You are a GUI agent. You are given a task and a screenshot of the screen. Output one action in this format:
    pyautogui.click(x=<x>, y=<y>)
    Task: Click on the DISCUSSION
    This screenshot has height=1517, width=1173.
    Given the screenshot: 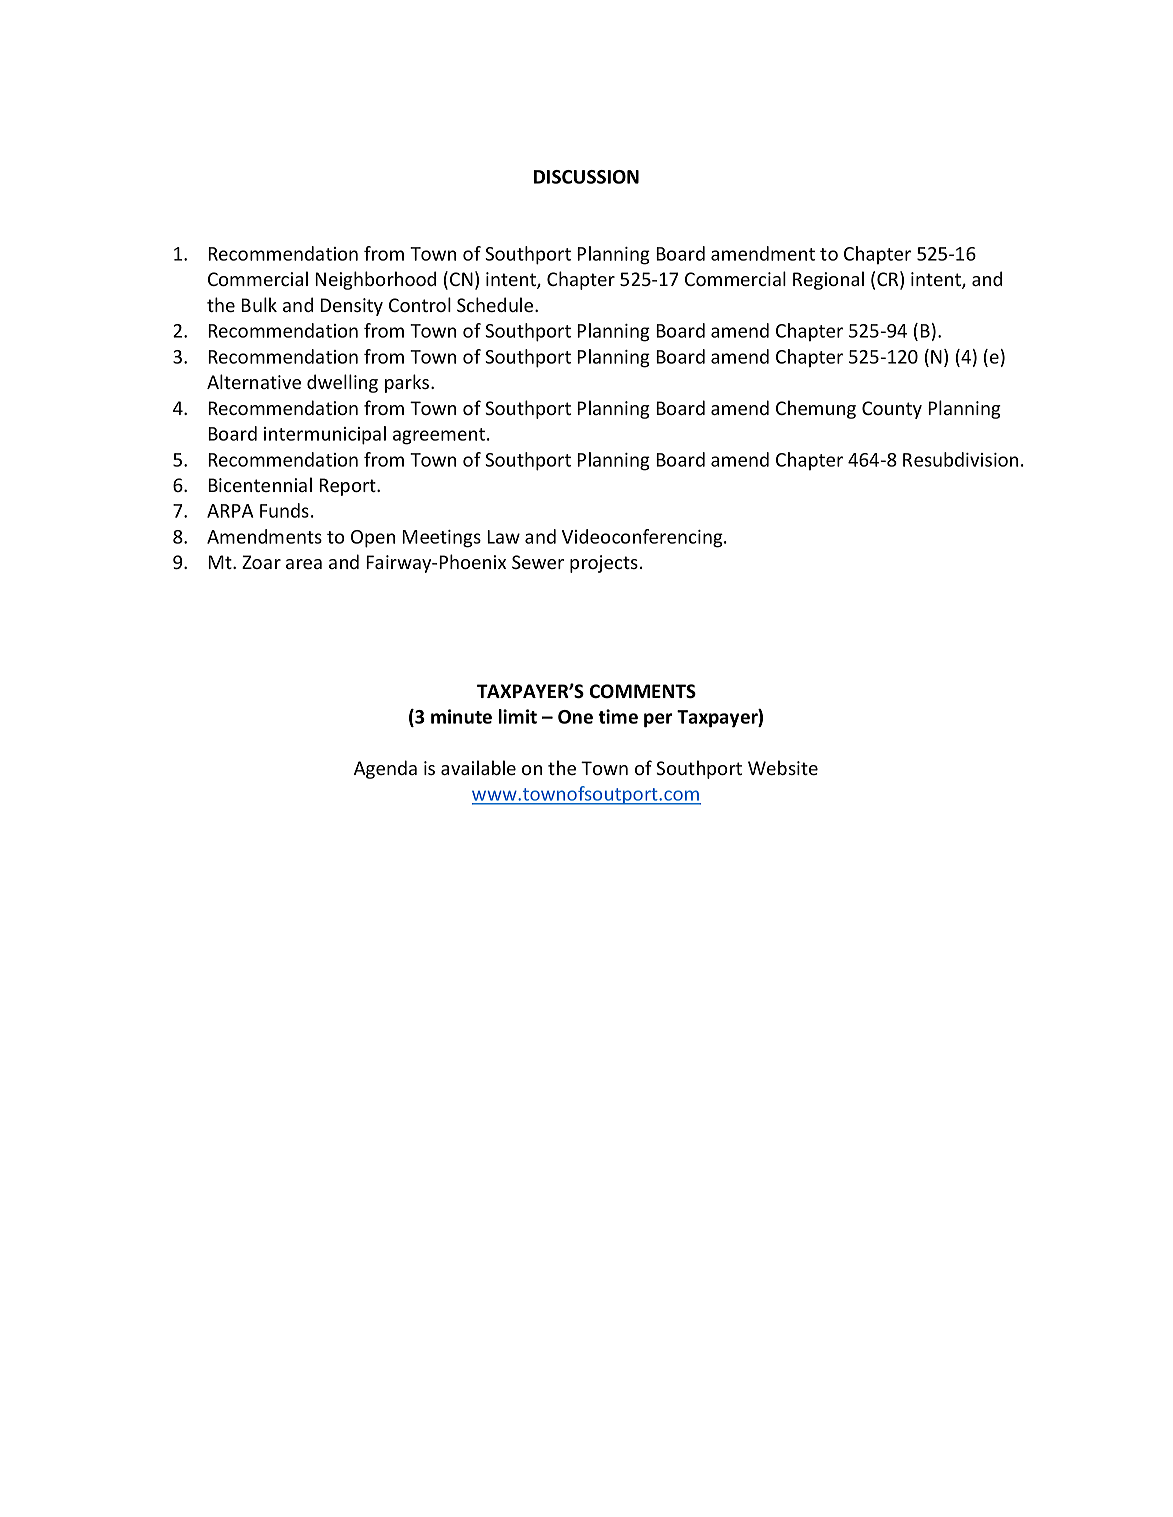 What is the action you would take?
    pyautogui.click(x=586, y=177)
